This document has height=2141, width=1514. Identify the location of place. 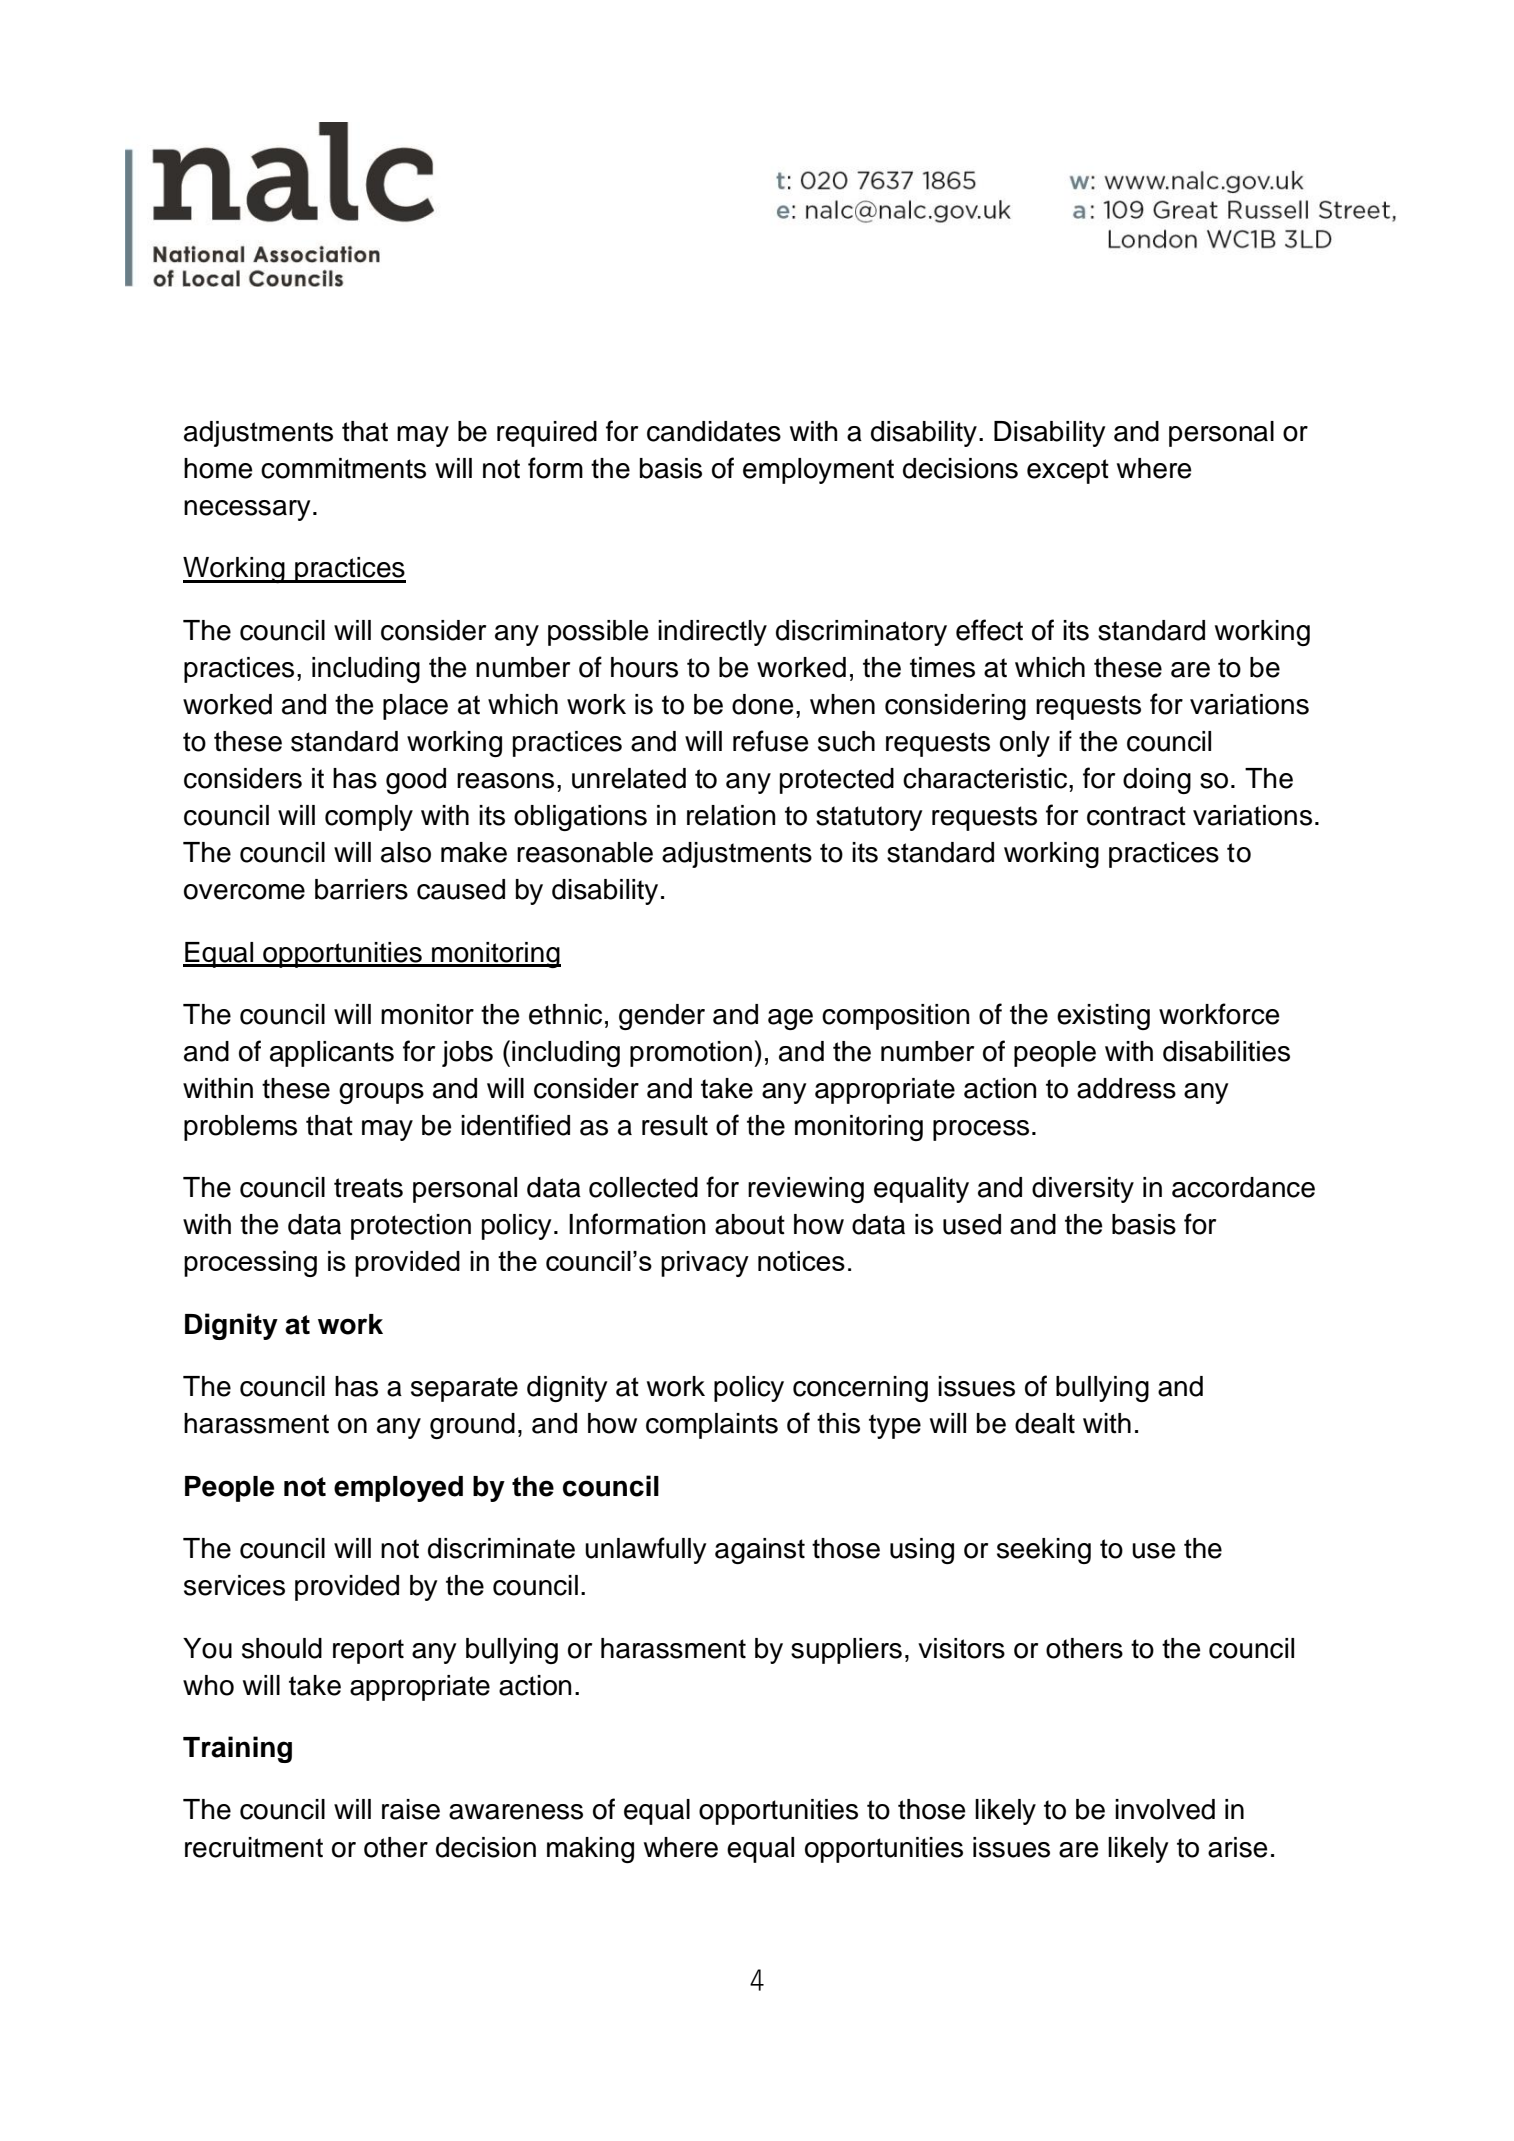
(415, 707).
